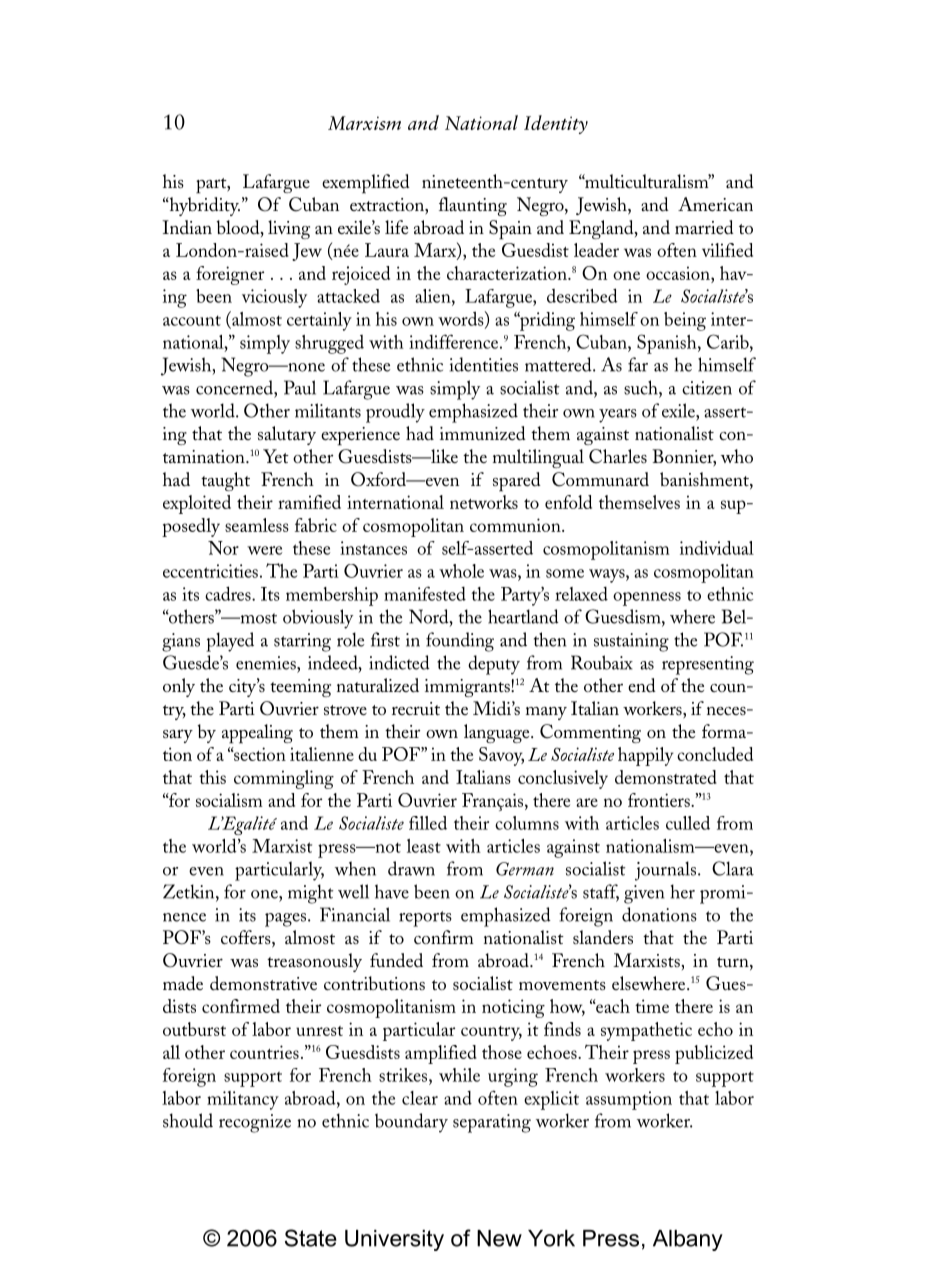  What do you see at coordinates (267, 663) in the screenshot?
I see `enemies` at bounding box center [267, 663].
